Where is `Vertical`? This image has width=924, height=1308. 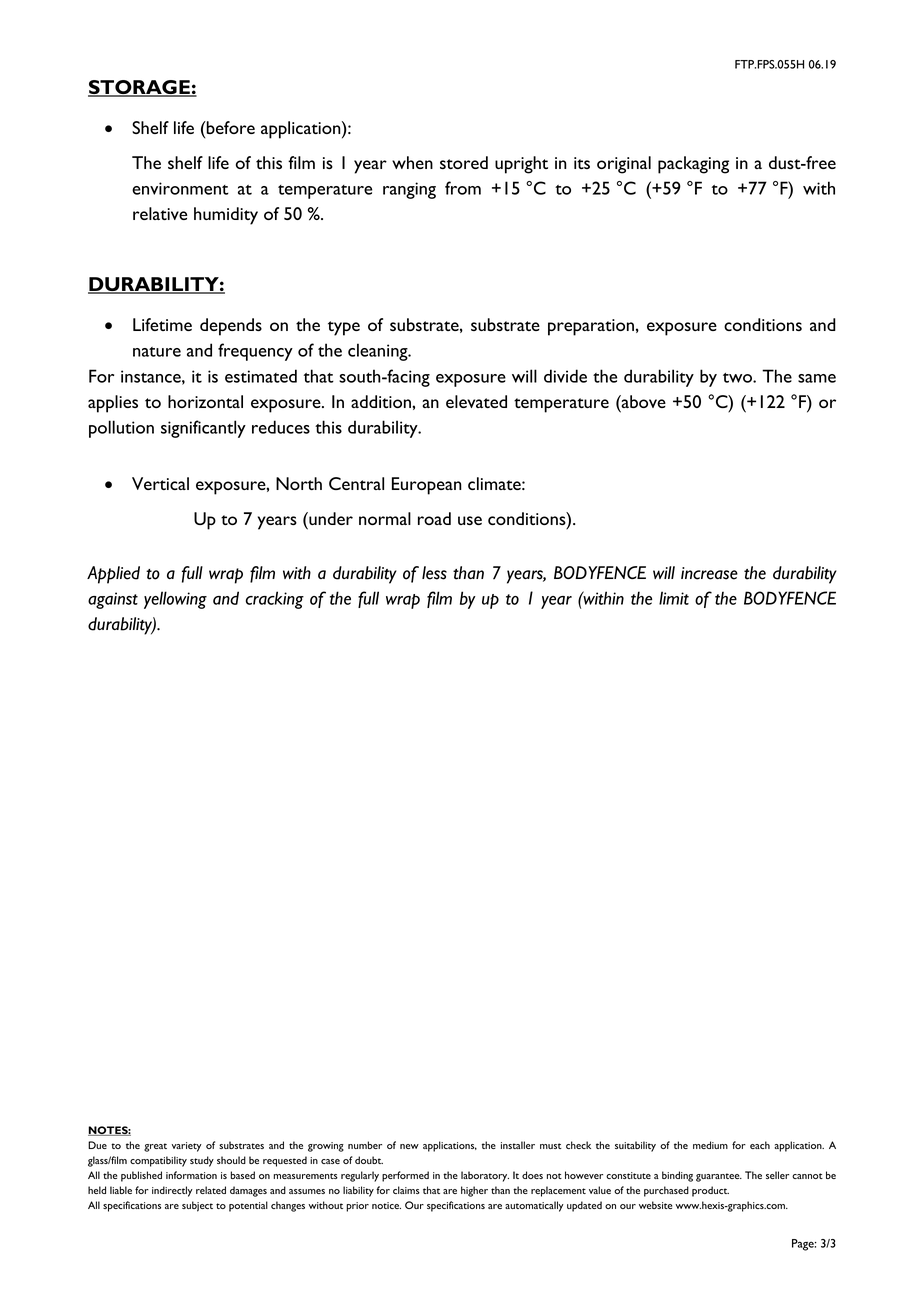 Vertical is located at coordinates (160, 483).
